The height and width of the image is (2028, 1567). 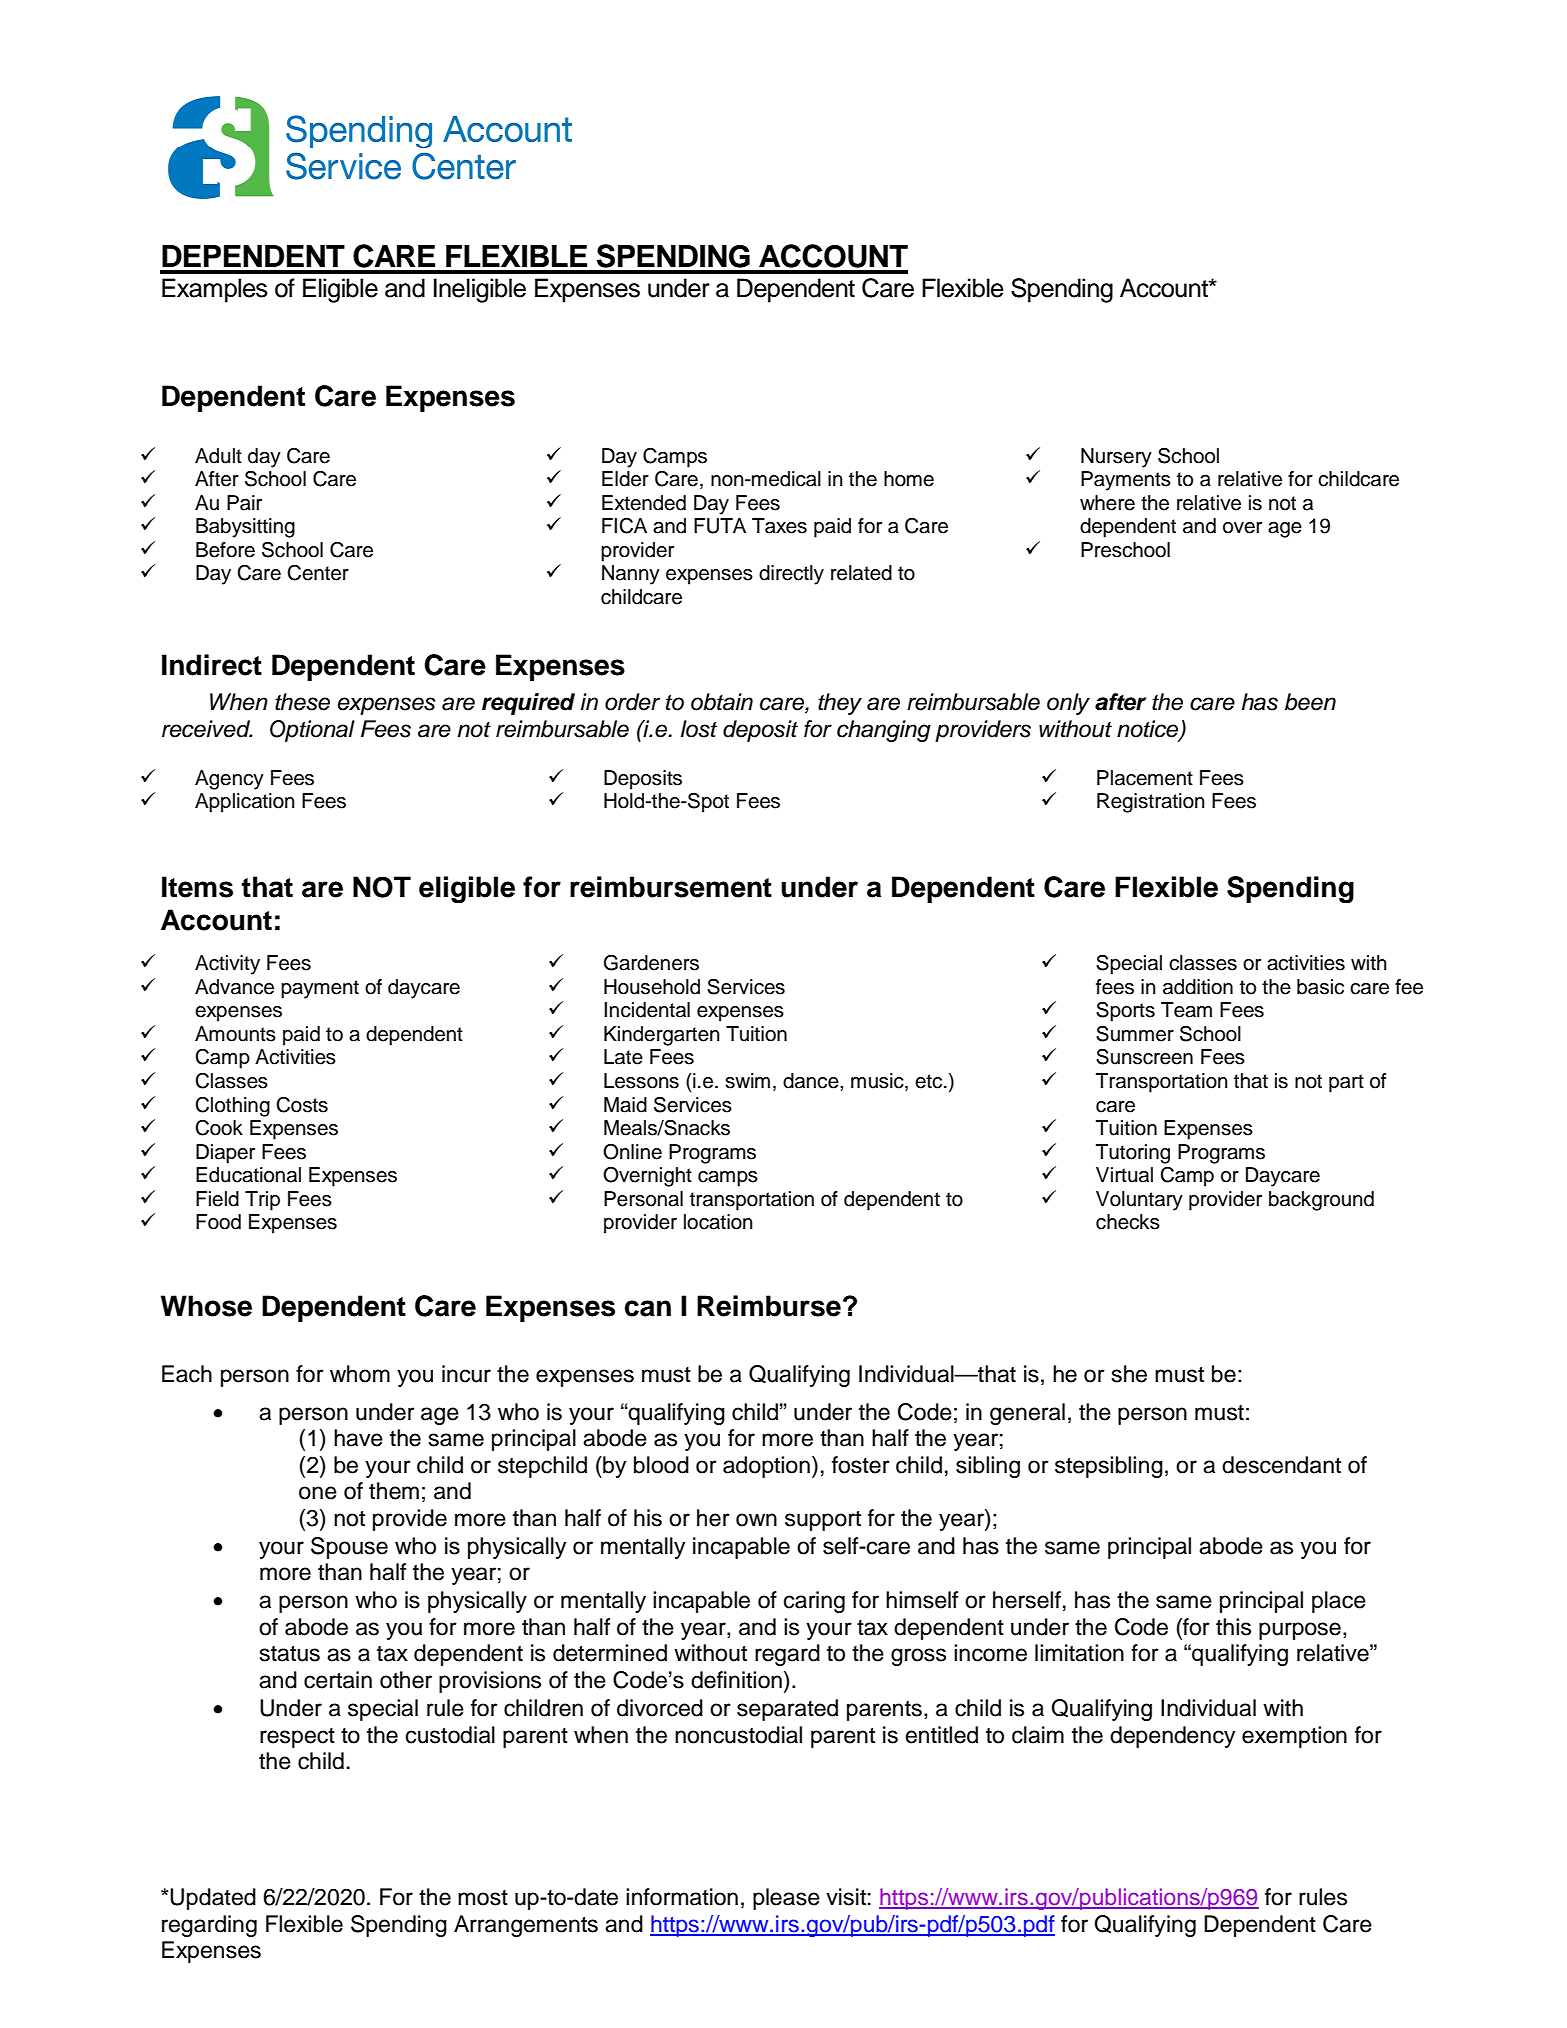 I want to click on Examples, so click(x=215, y=290).
